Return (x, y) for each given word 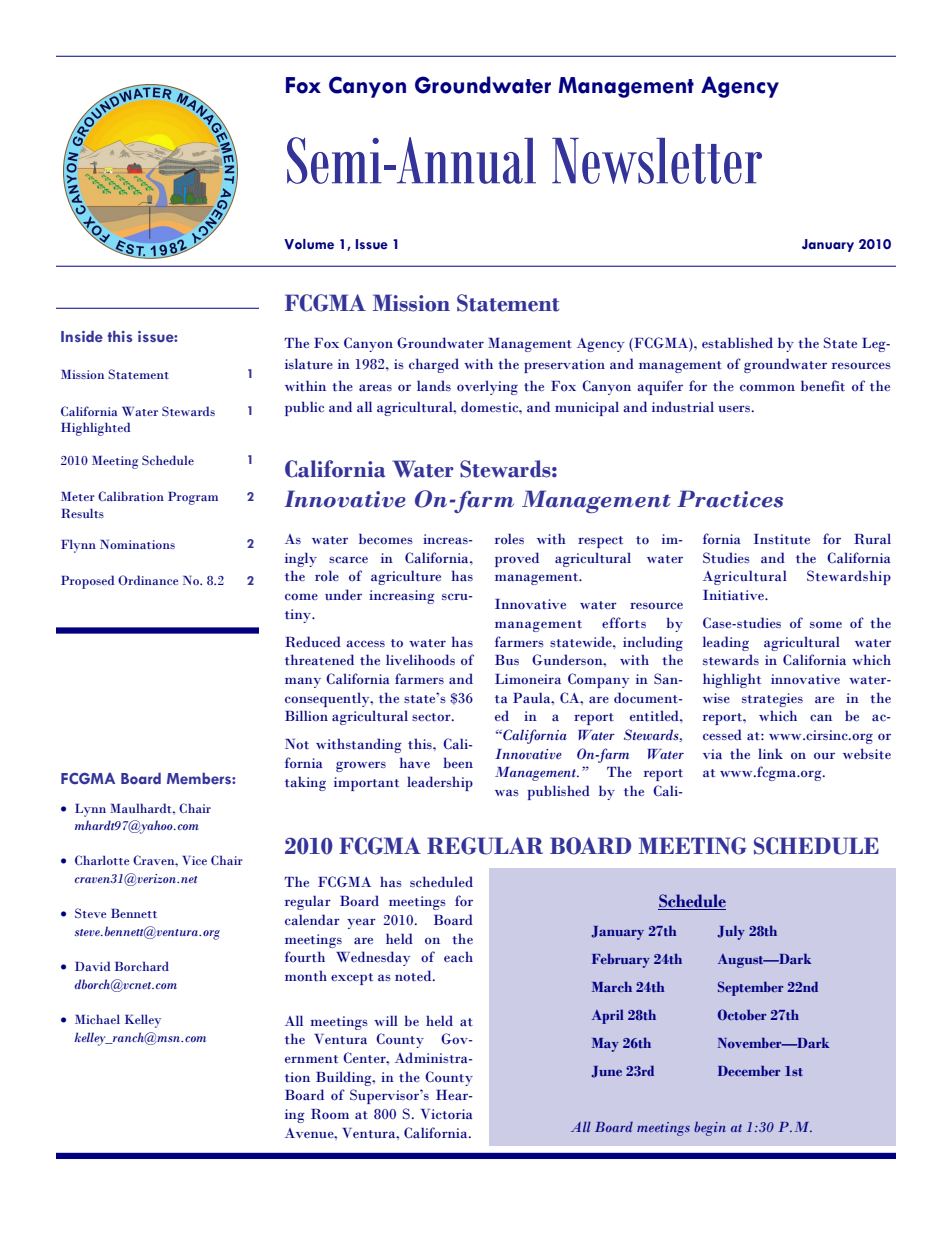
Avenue (310, 1133)
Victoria (446, 1114)
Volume (309, 244)
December (749, 1070)
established (737, 343)
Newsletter (657, 161)
